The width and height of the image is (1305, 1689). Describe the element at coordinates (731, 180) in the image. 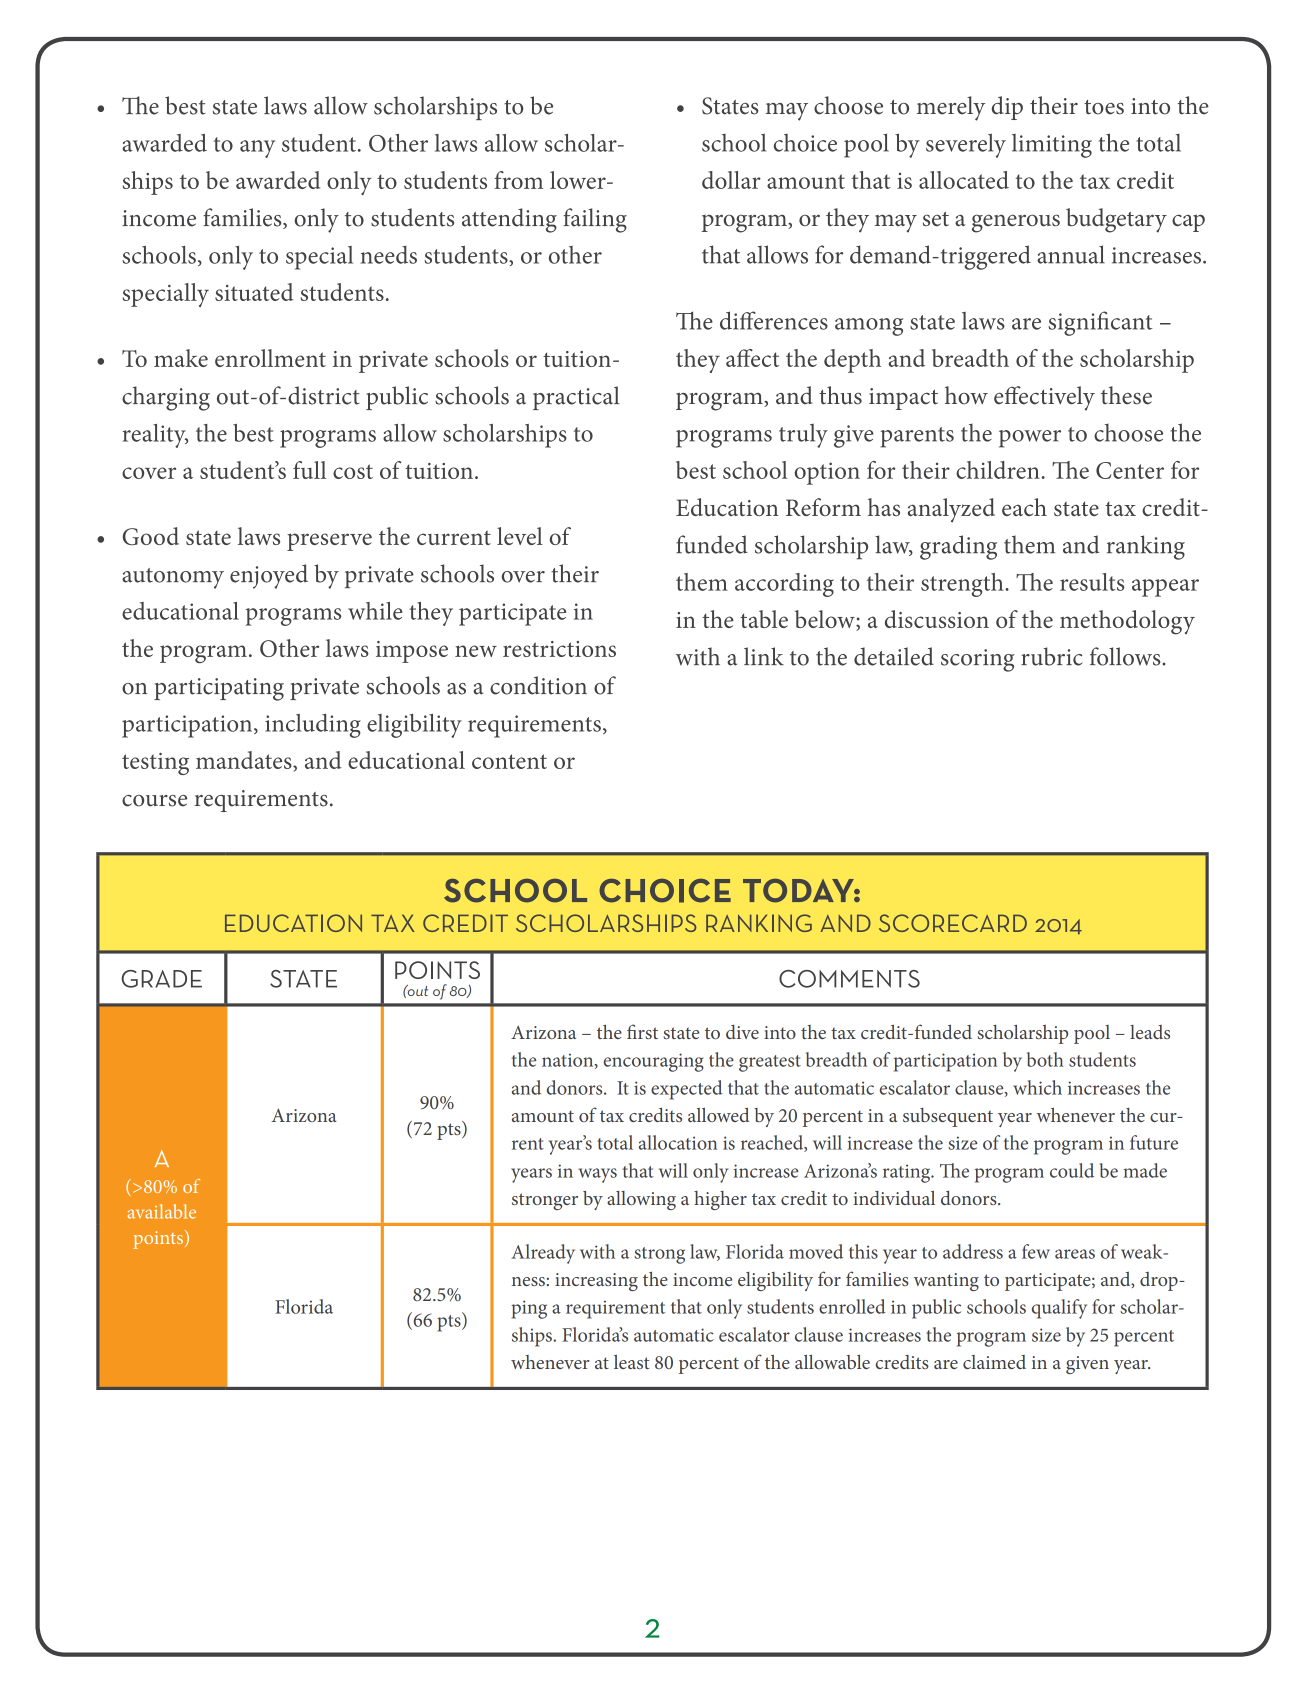

I see `dollar` at that location.
